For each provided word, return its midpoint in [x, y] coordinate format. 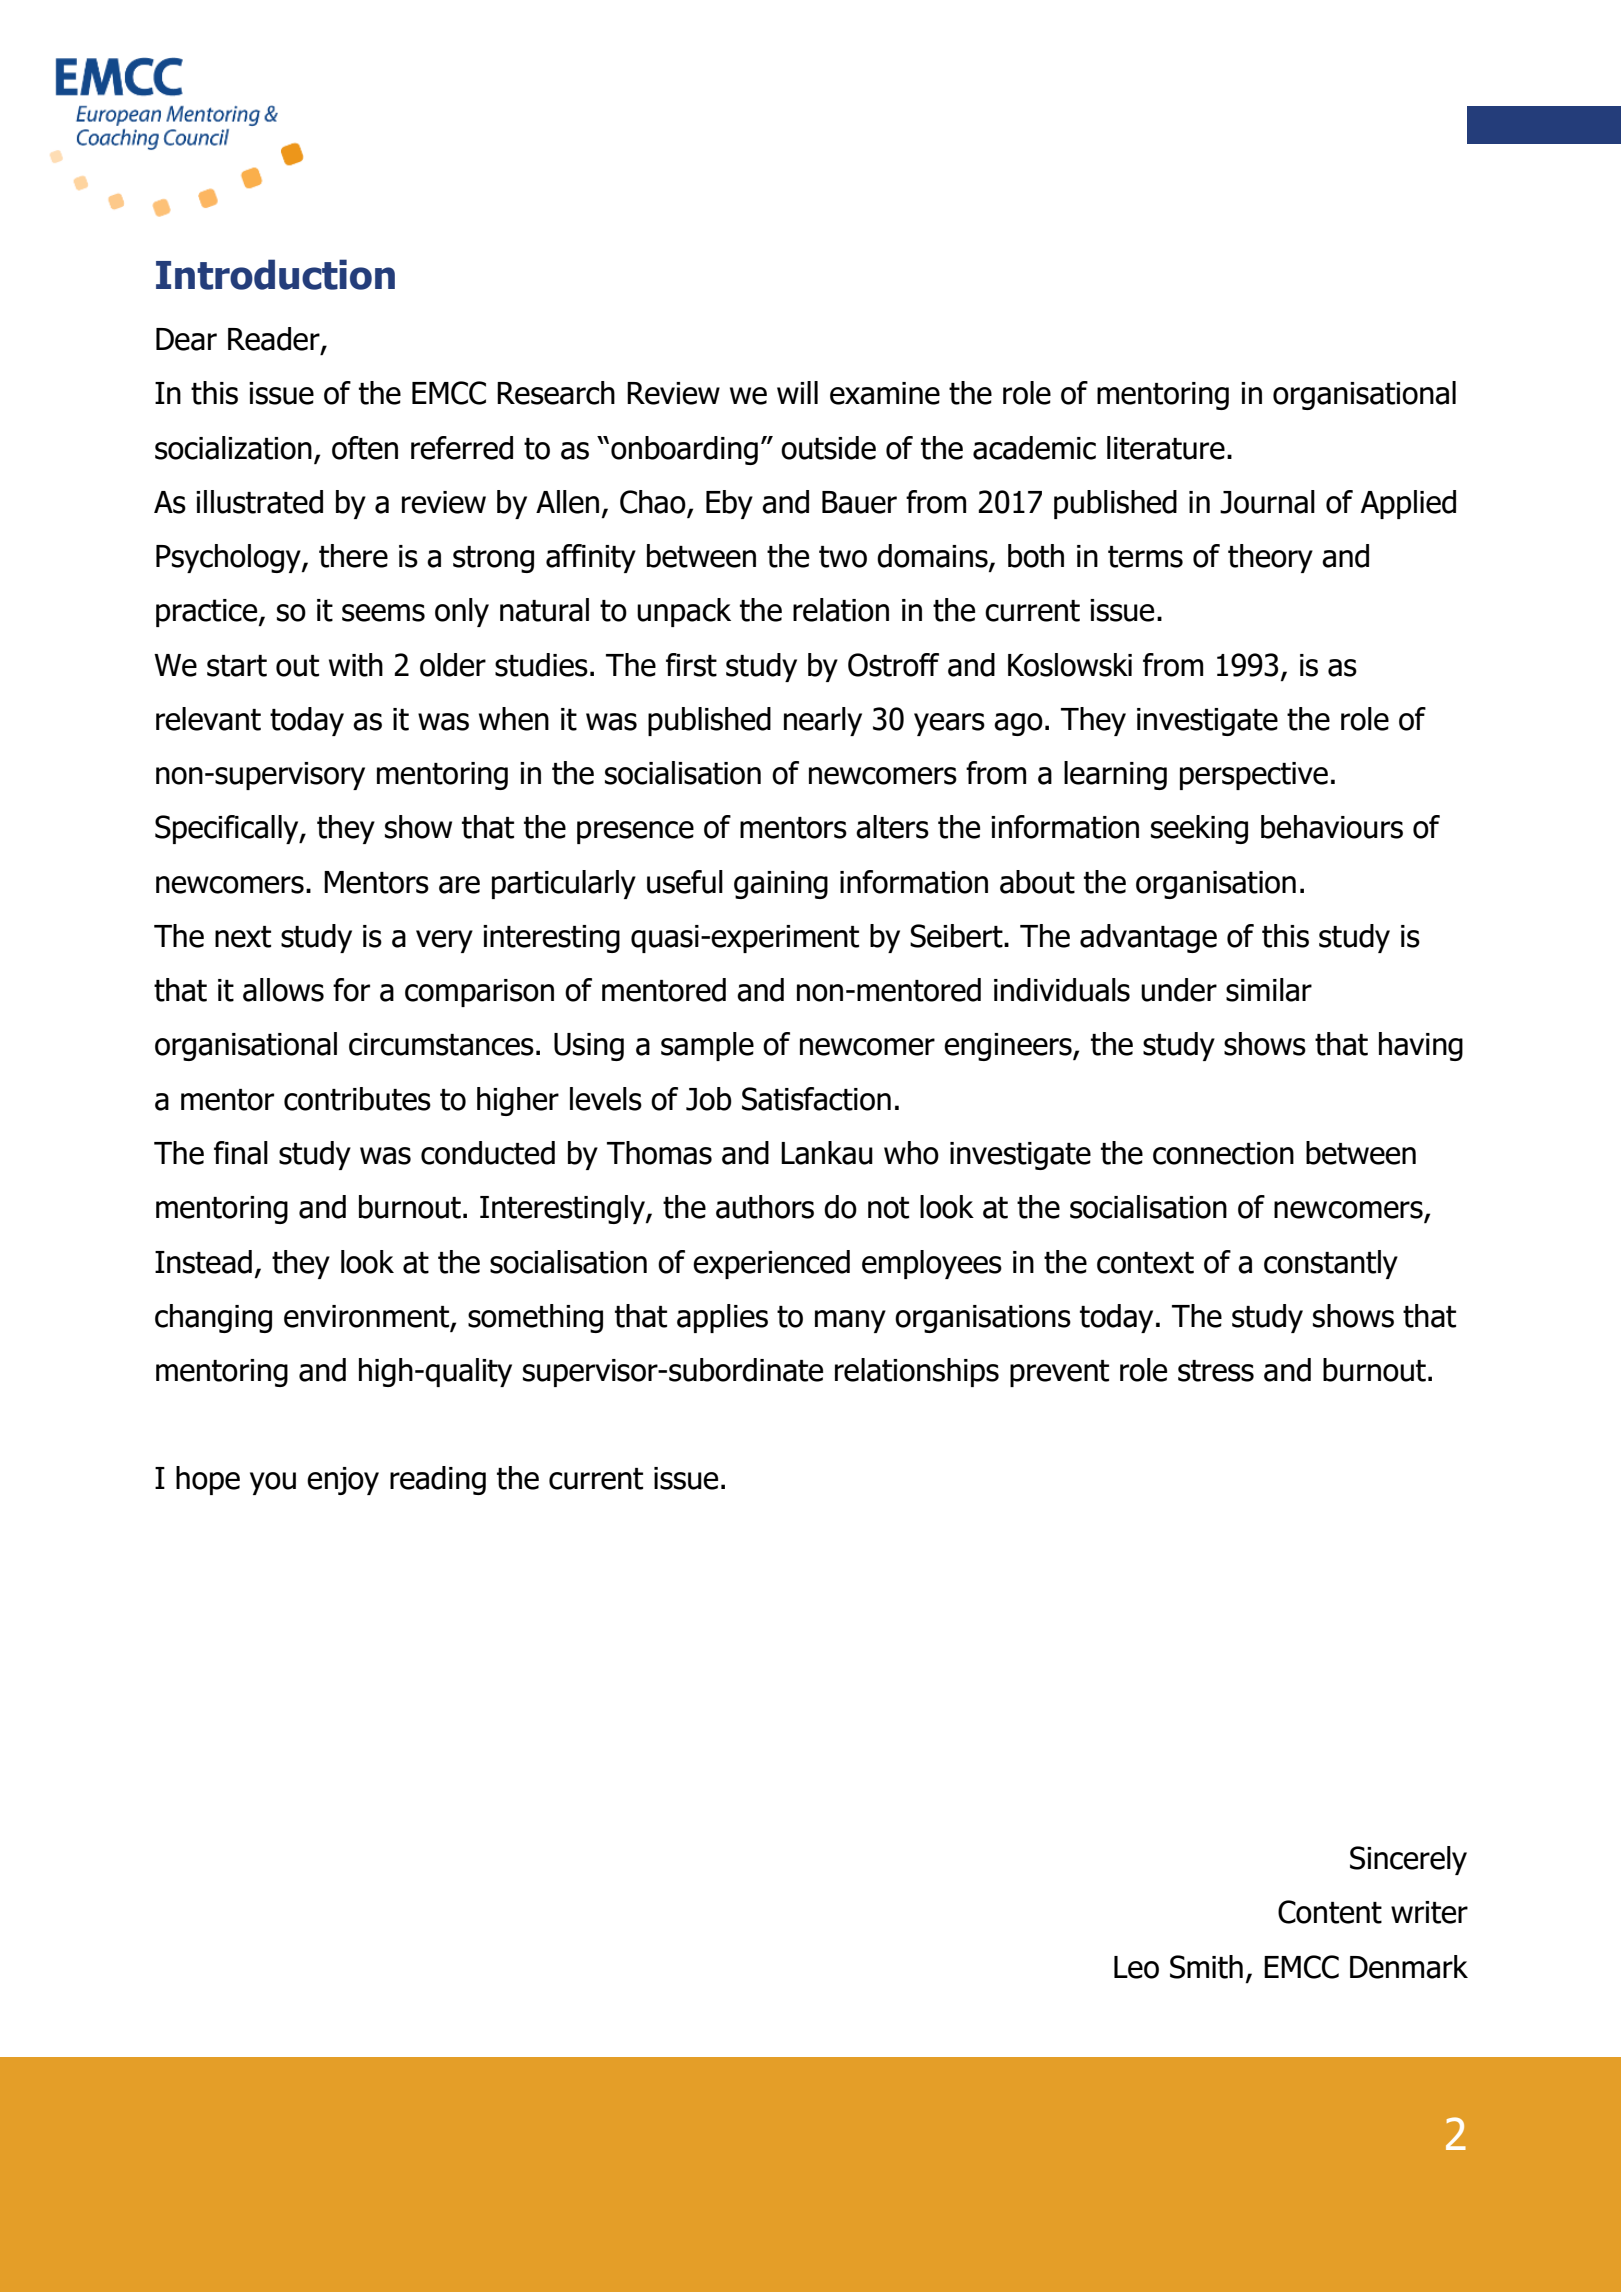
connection [1223, 1153]
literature [1166, 448]
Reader [275, 340]
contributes [357, 1099]
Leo [1136, 1967]
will [797, 392]
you [273, 1483]
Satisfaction [816, 1099]
